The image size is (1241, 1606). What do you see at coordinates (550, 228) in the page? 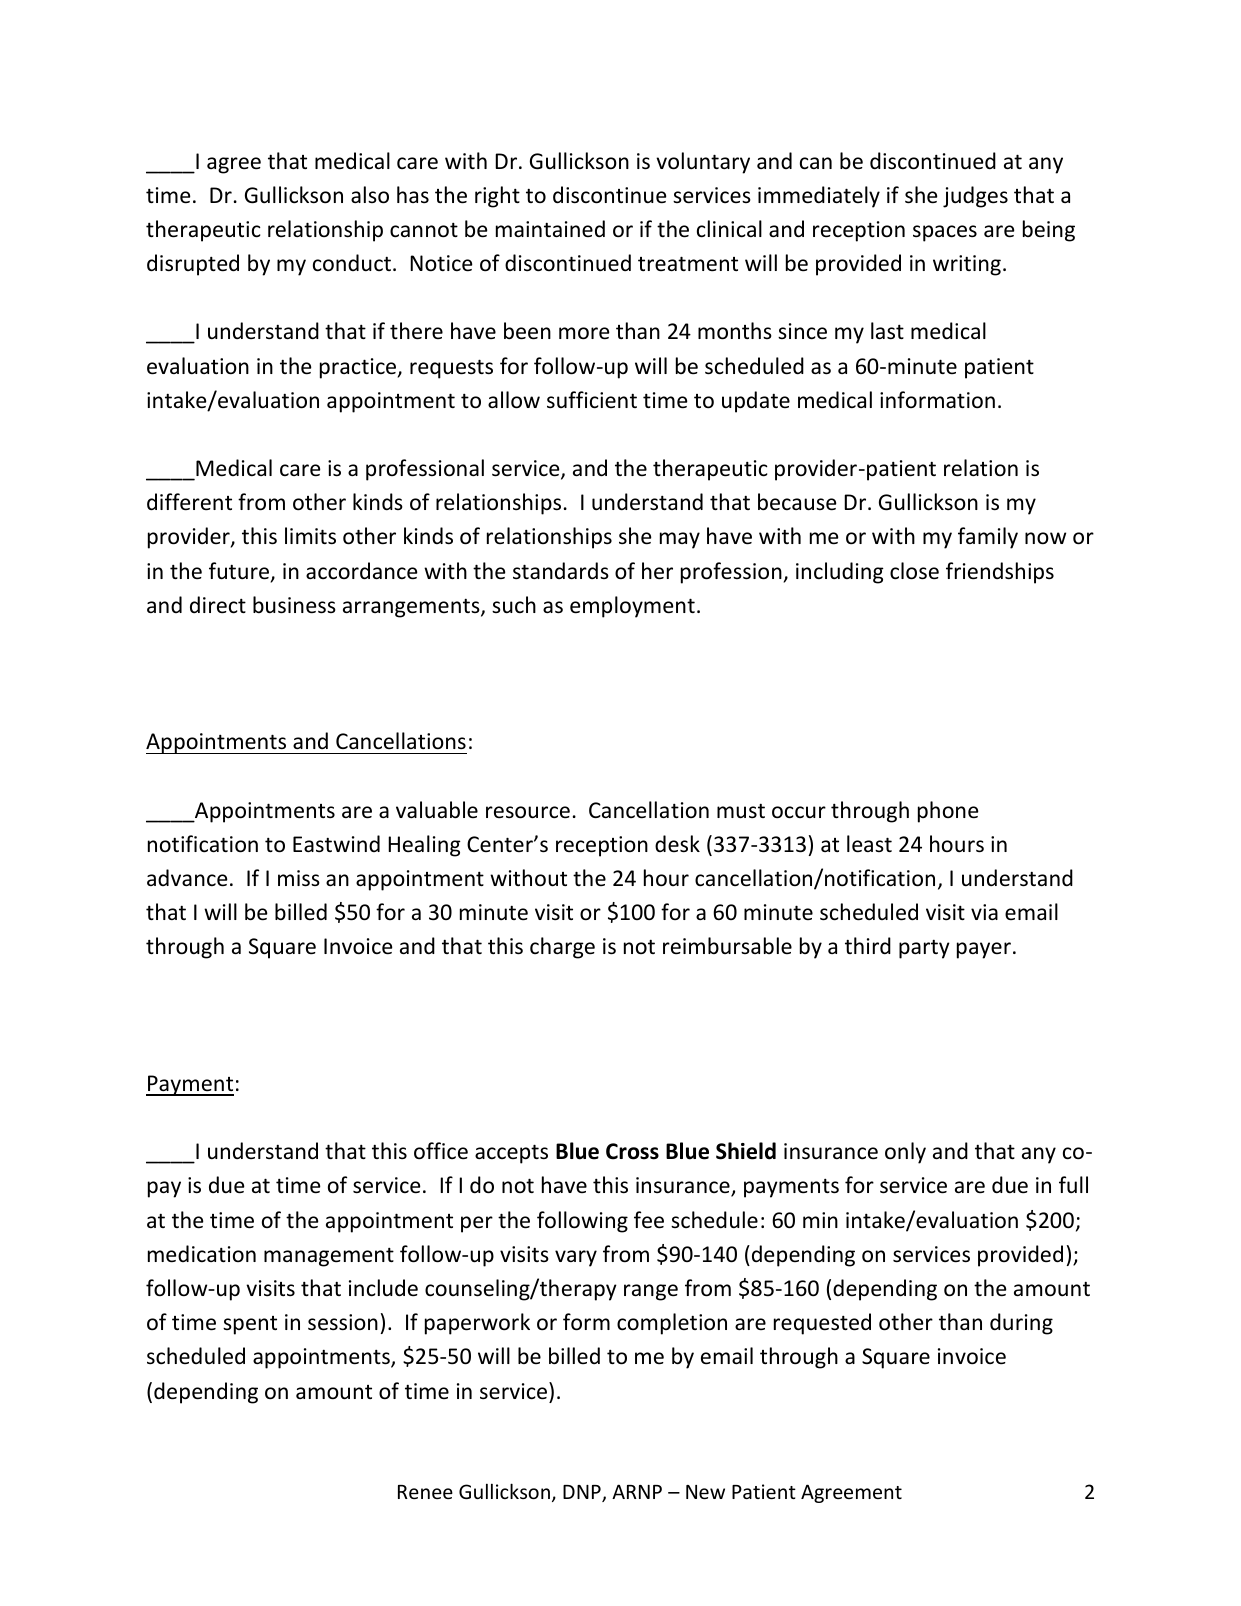
I see `maintained` at bounding box center [550, 228].
